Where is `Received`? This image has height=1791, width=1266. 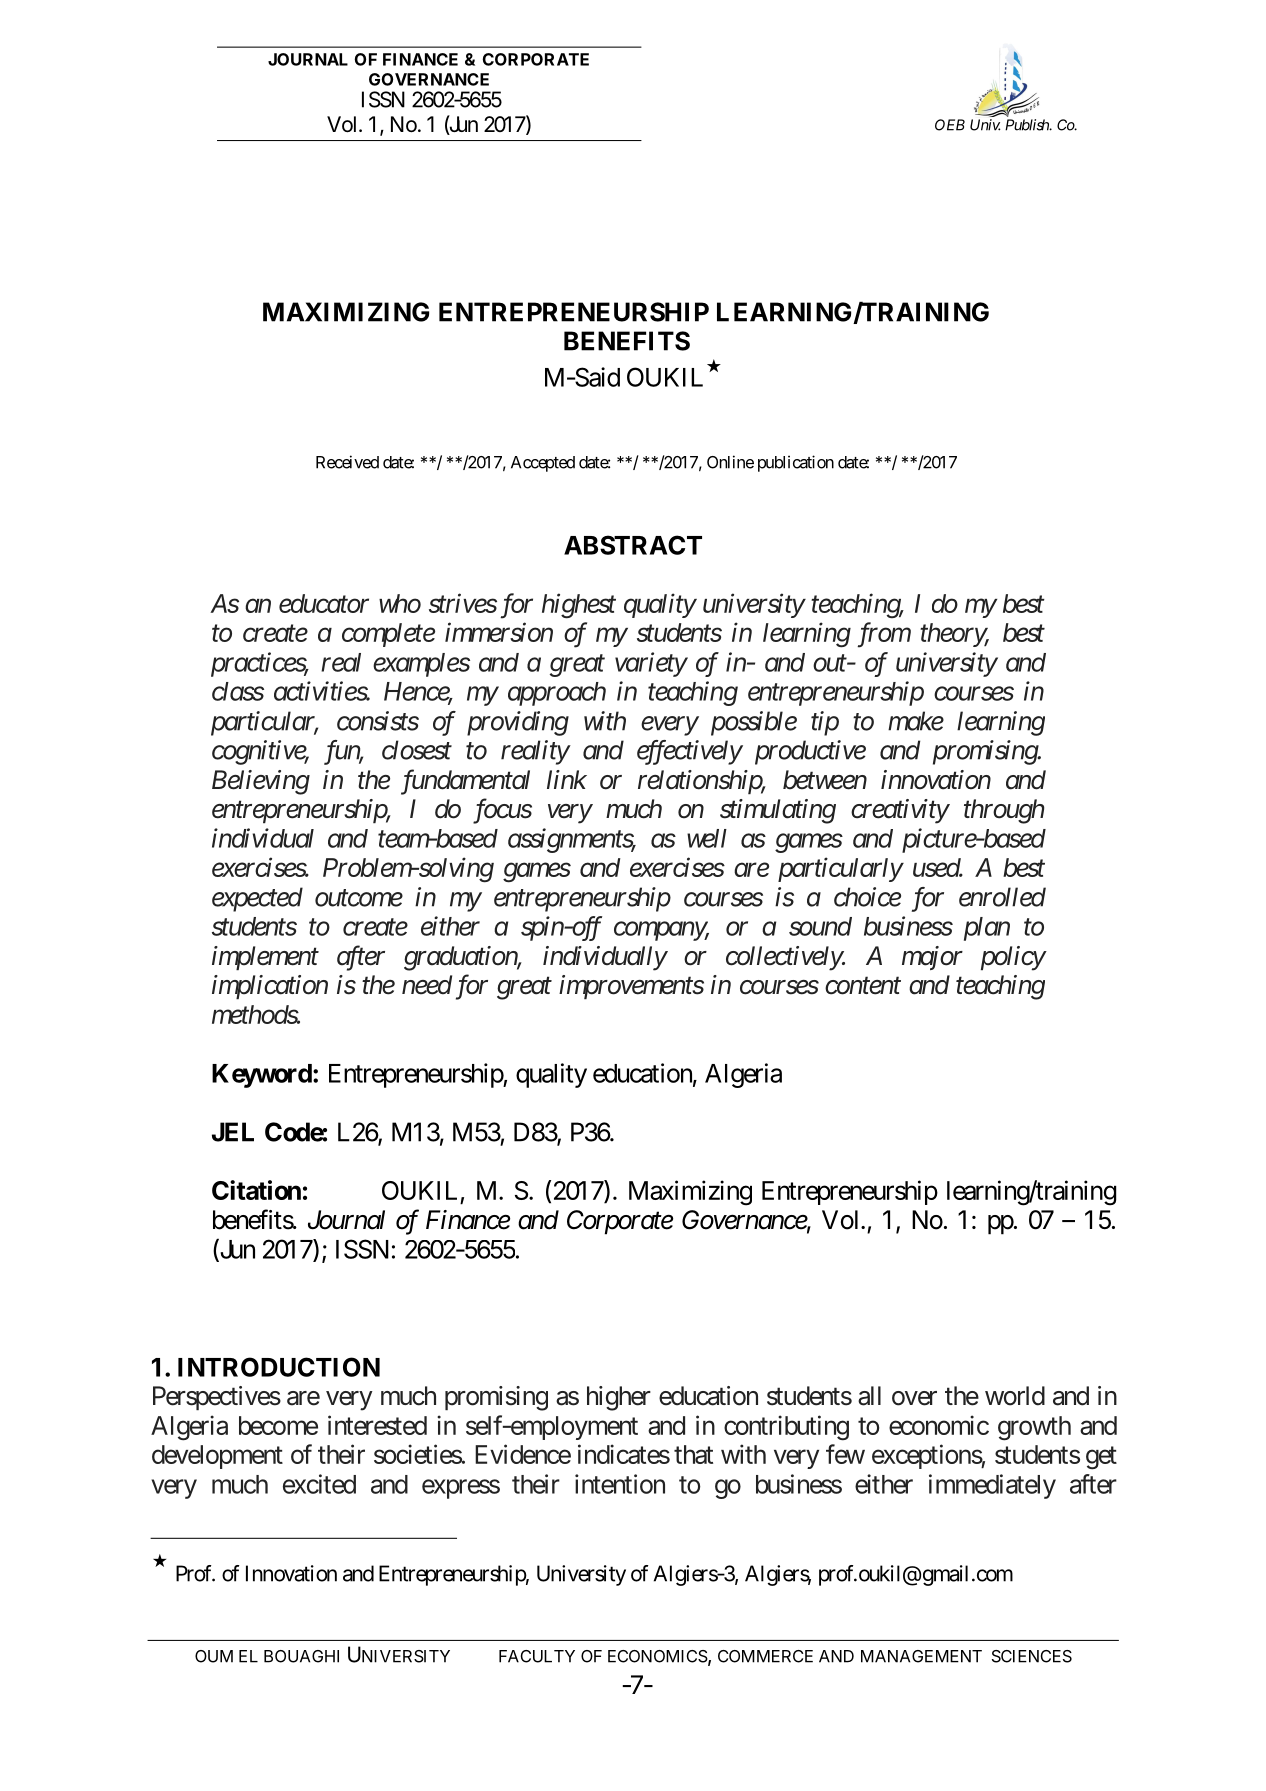 Received is located at coordinates (347, 462).
